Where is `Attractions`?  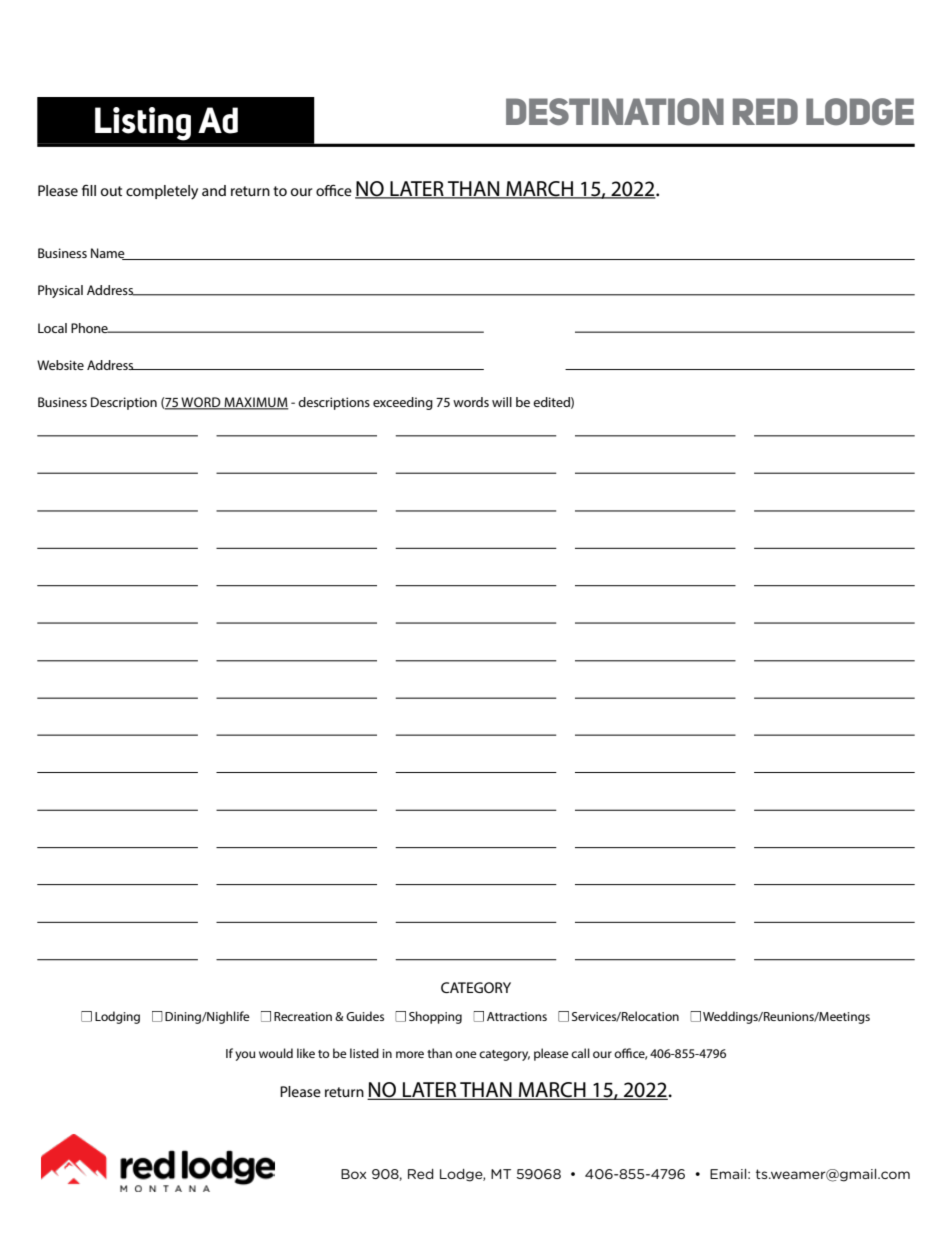 Attractions is located at coordinates (517, 1016).
